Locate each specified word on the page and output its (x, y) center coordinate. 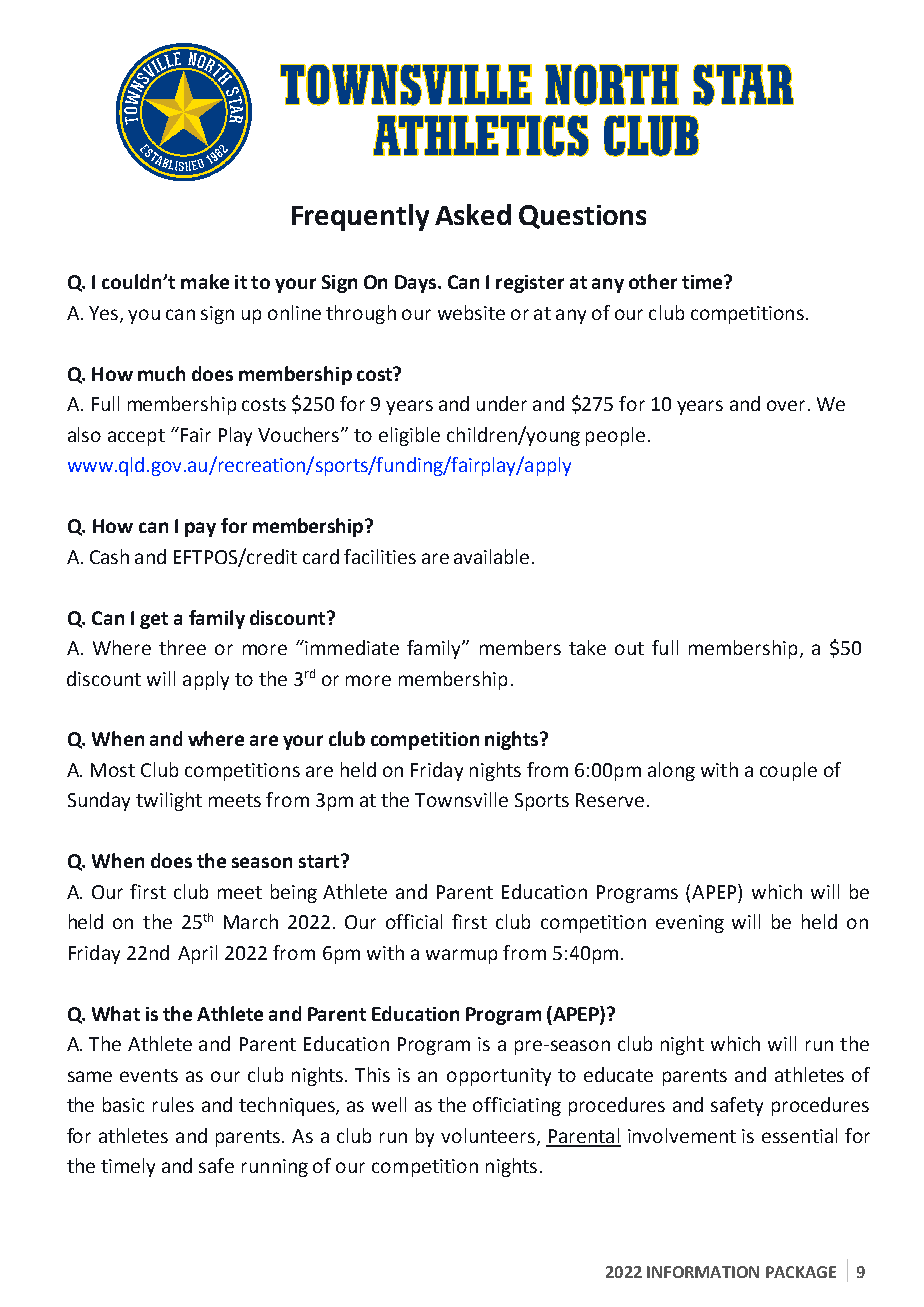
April (197, 954)
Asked (473, 214)
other (653, 281)
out (629, 648)
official (414, 921)
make (205, 281)
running (275, 1168)
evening (690, 924)
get (154, 620)
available (491, 556)
